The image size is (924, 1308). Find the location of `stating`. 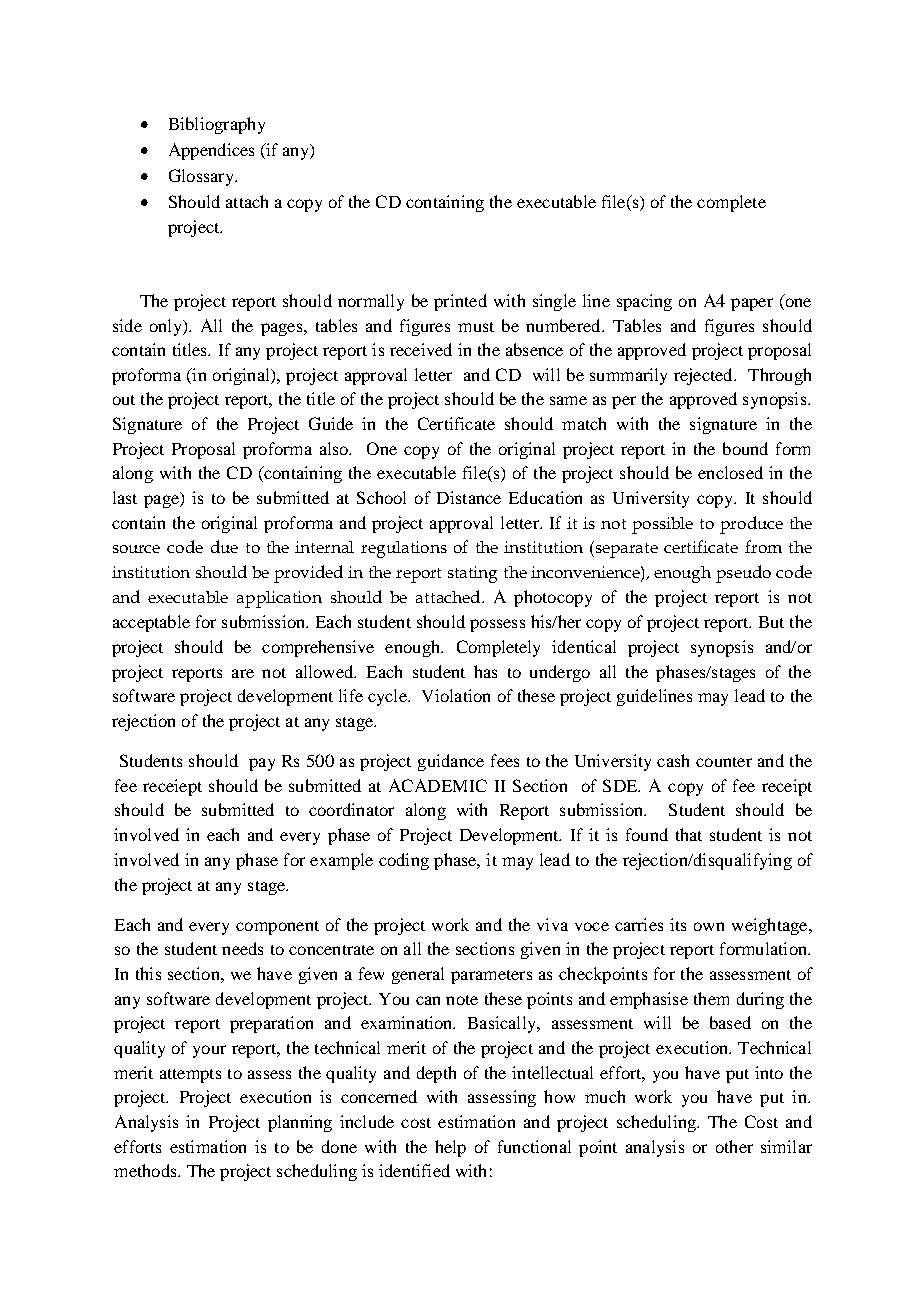

stating is located at coordinates (472, 574).
